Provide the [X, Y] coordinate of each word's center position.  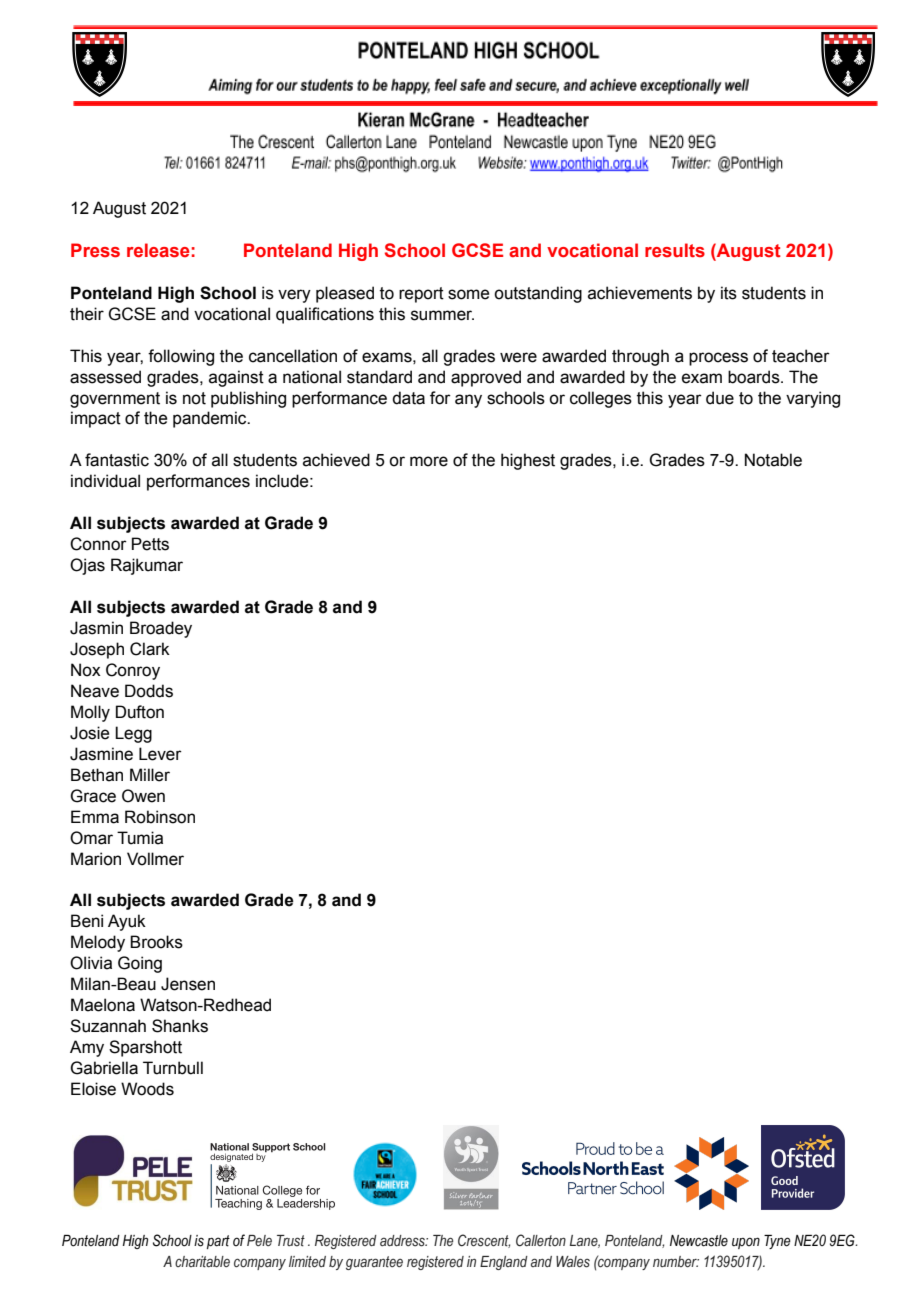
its [729, 293]
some [468, 294]
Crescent [484, 1241]
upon [746, 1243]
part [218, 1242]
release [158, 250]
